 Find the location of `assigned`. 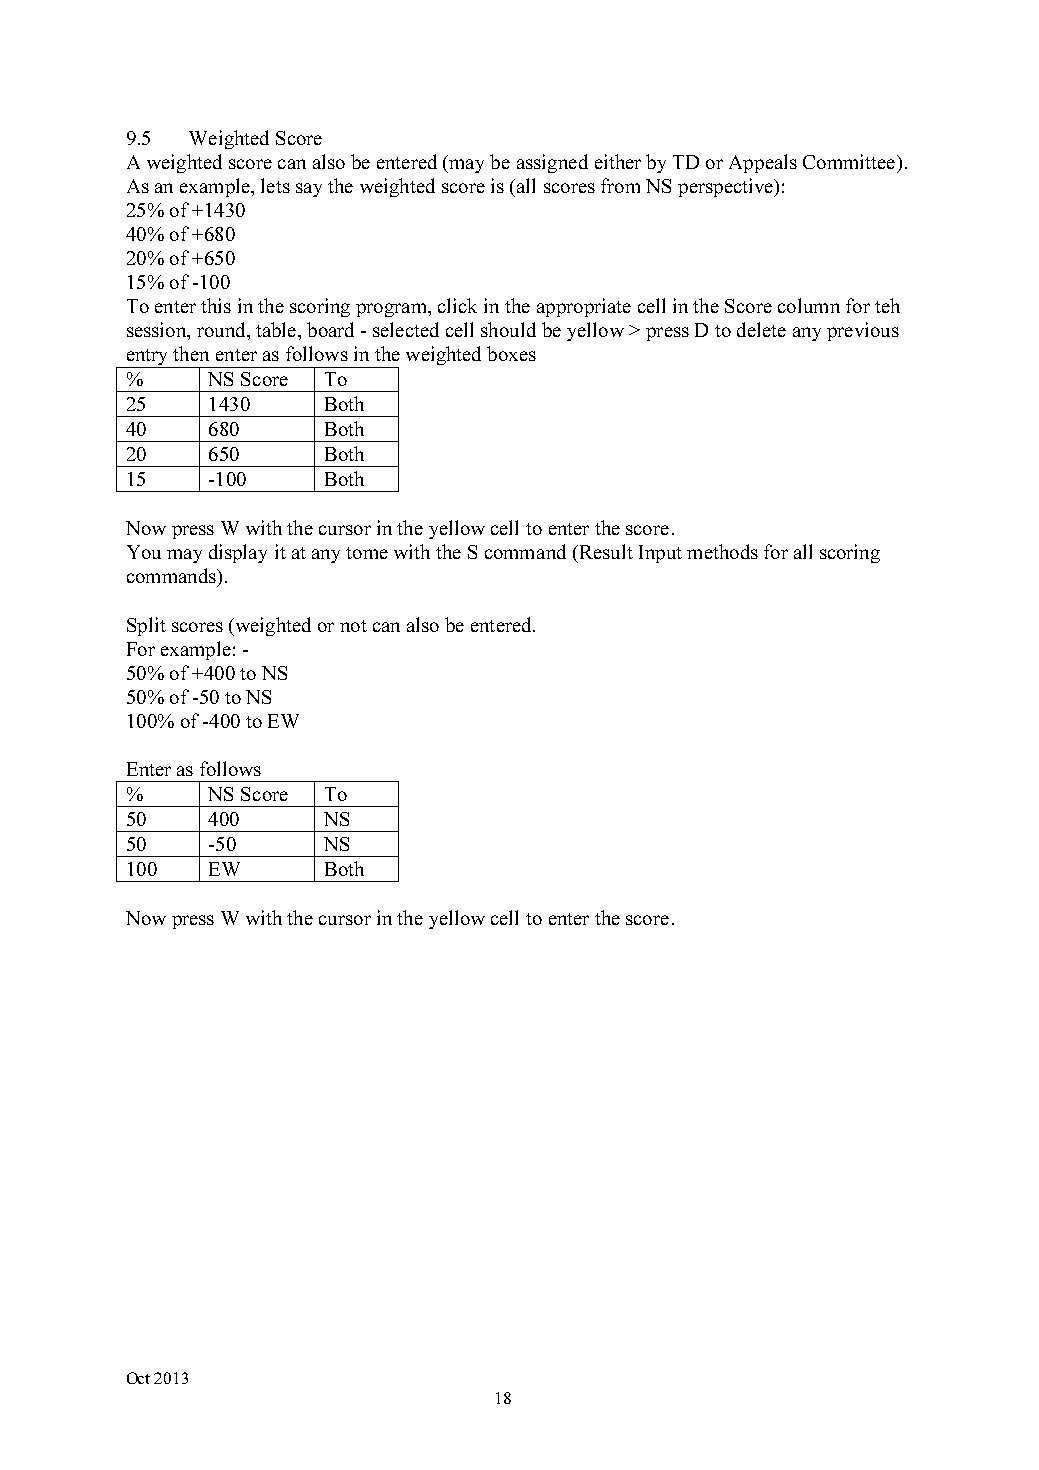

assigned is located at coordinates (552, 163).
